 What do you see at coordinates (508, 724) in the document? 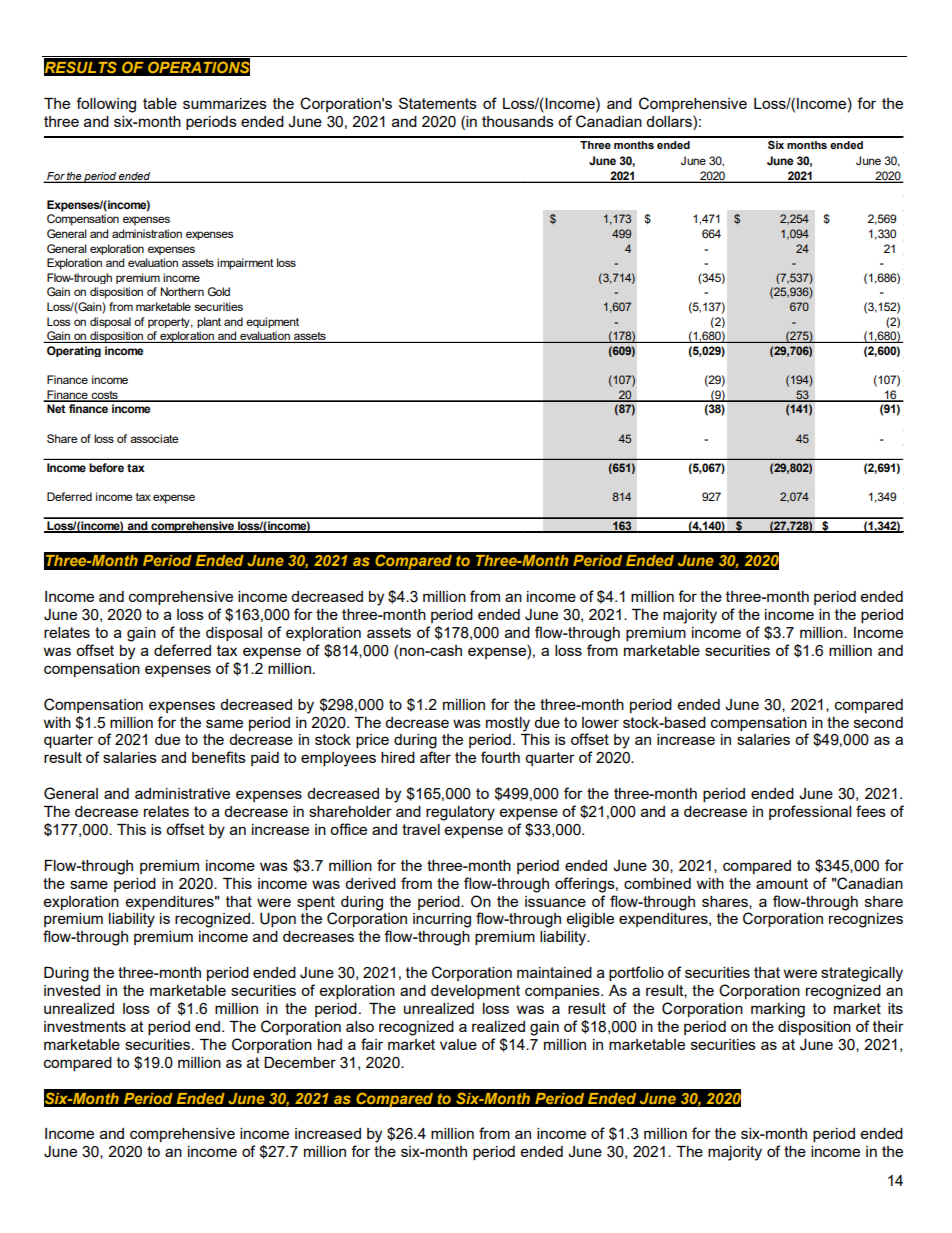
I see `mostly` at bounding box center [508, 724].
